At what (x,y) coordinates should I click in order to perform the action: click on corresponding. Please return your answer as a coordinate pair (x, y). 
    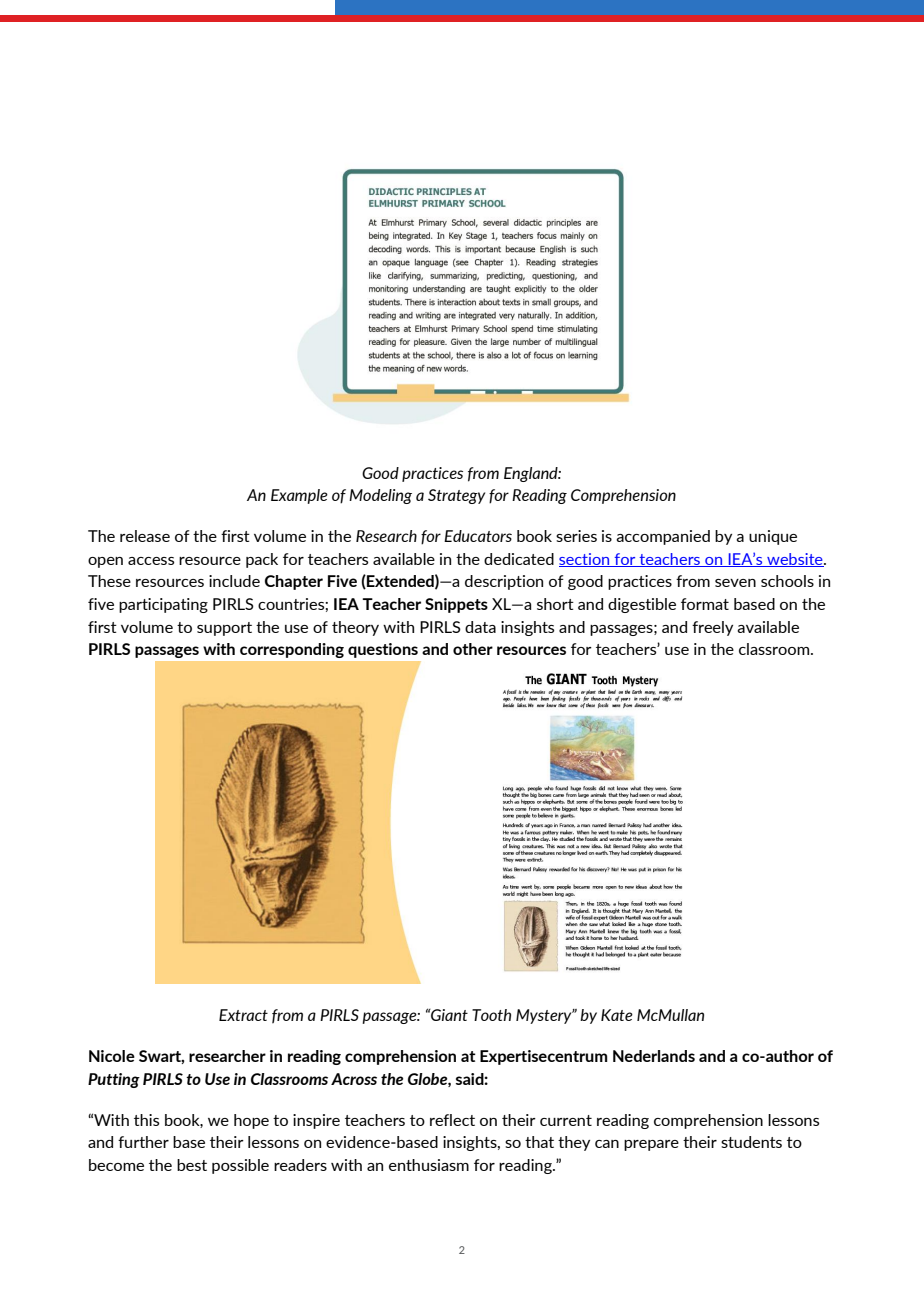
    Looking at the image, I should click on (292, 650).
